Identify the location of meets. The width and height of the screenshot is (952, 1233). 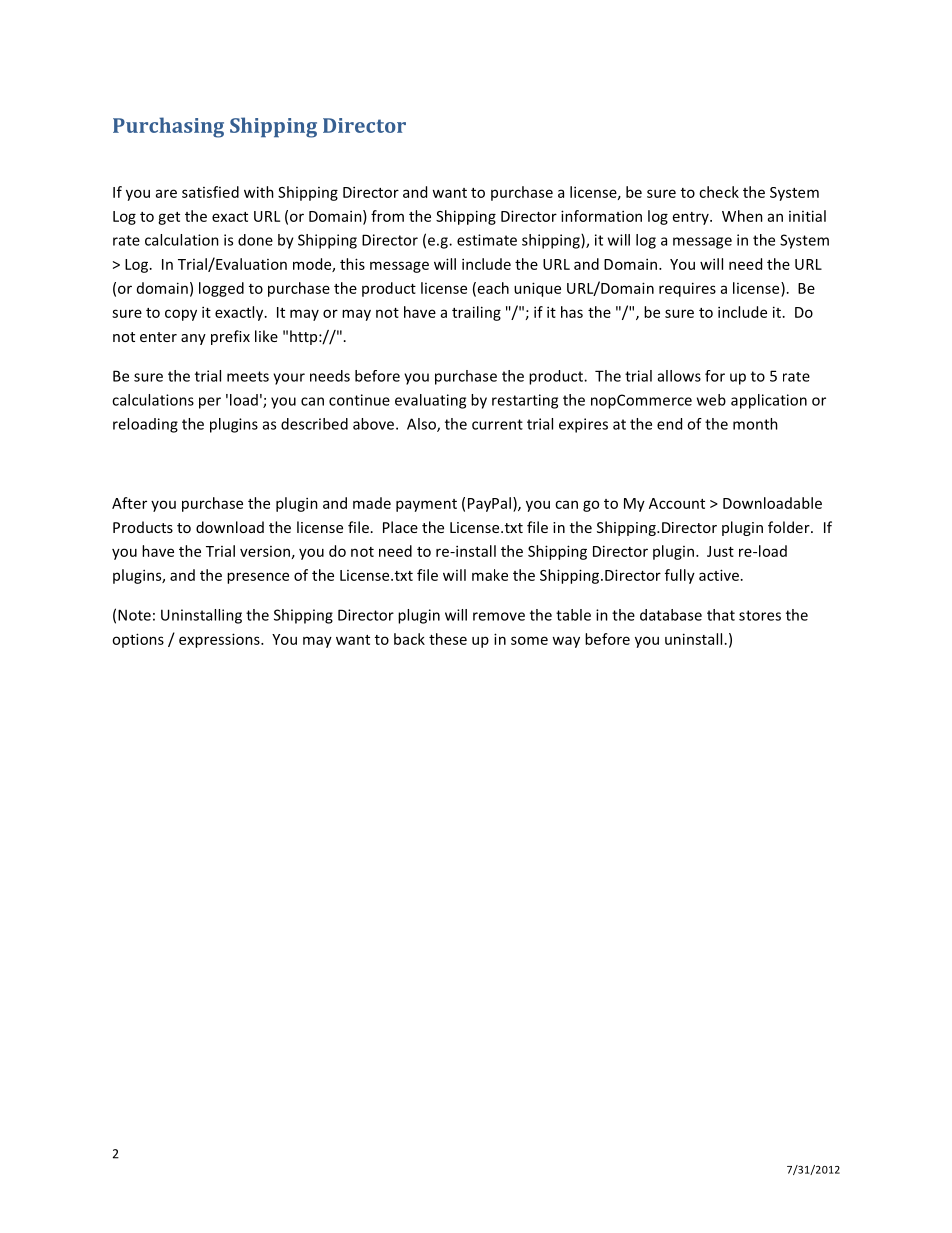
(248, 376).
